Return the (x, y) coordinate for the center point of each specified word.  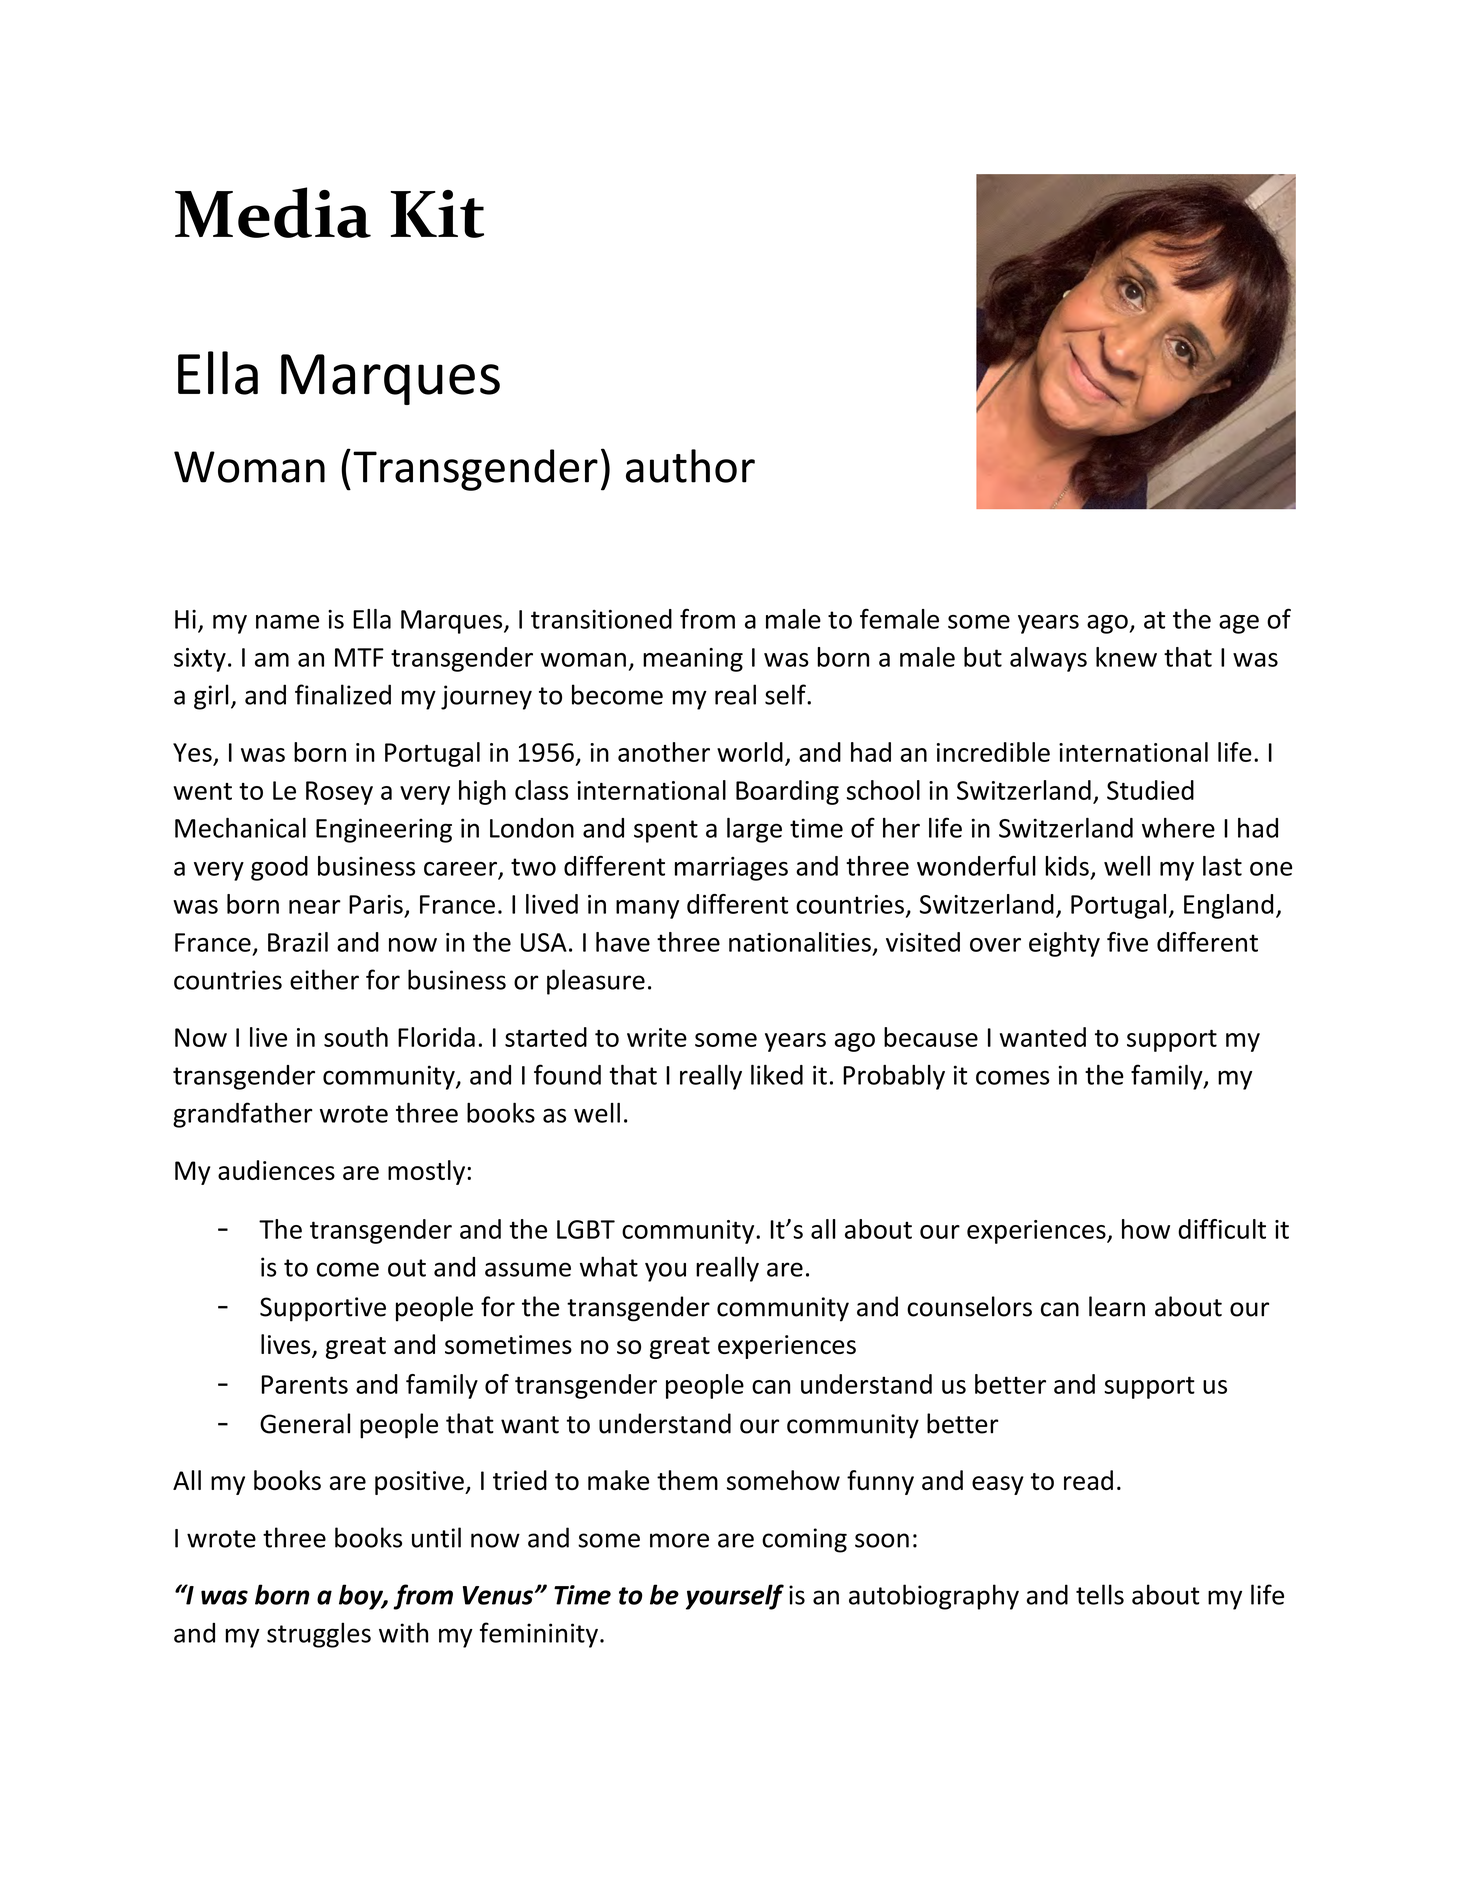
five (1127, 942)
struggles (319, 1635)
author (690, 466)
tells (1100, 1594)
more (679, 1540)
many (647, 909)
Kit (437, 214)
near (315, 907)
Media (273, 212)
